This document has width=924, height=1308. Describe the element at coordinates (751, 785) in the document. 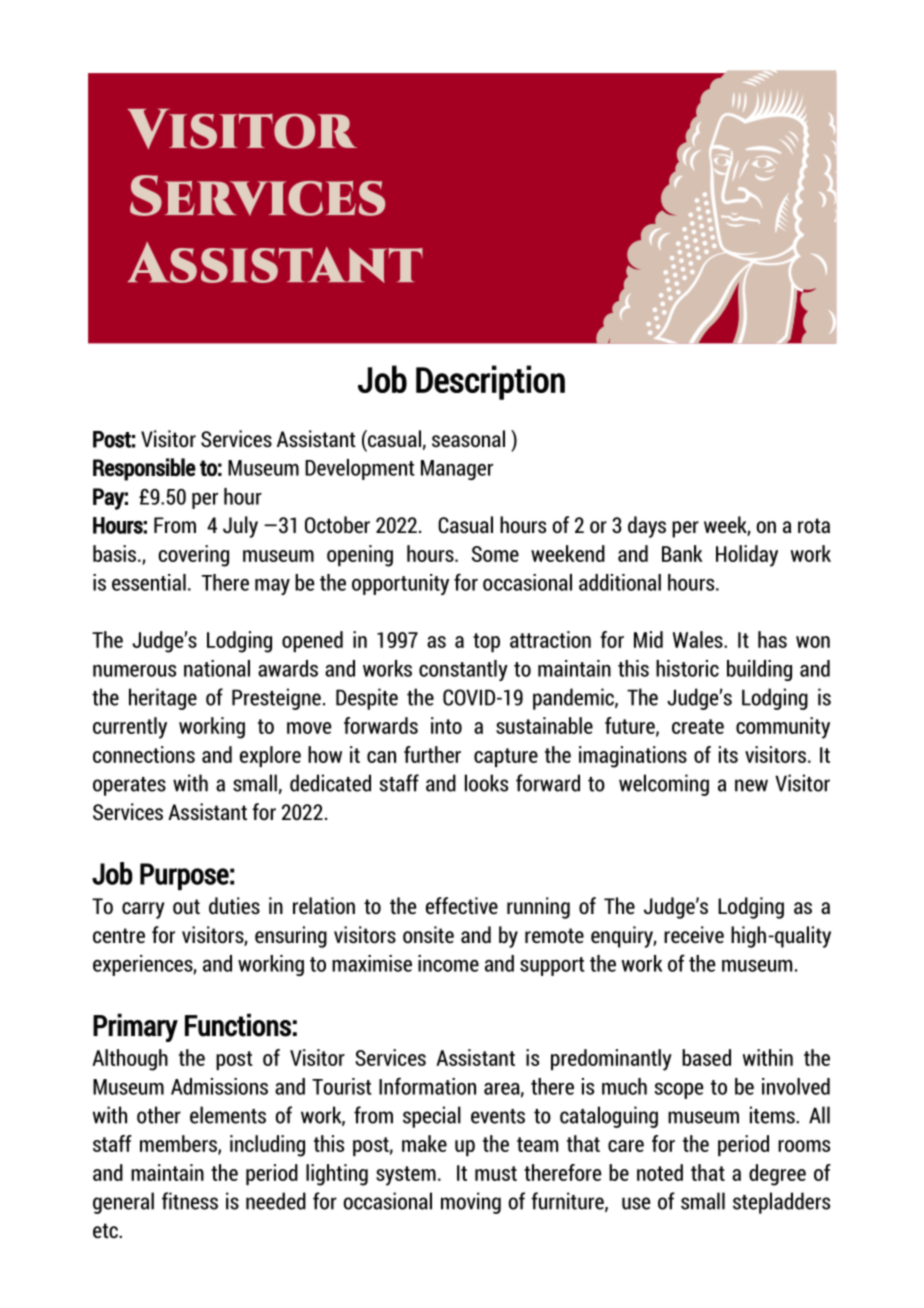

I see `new` at that location.
